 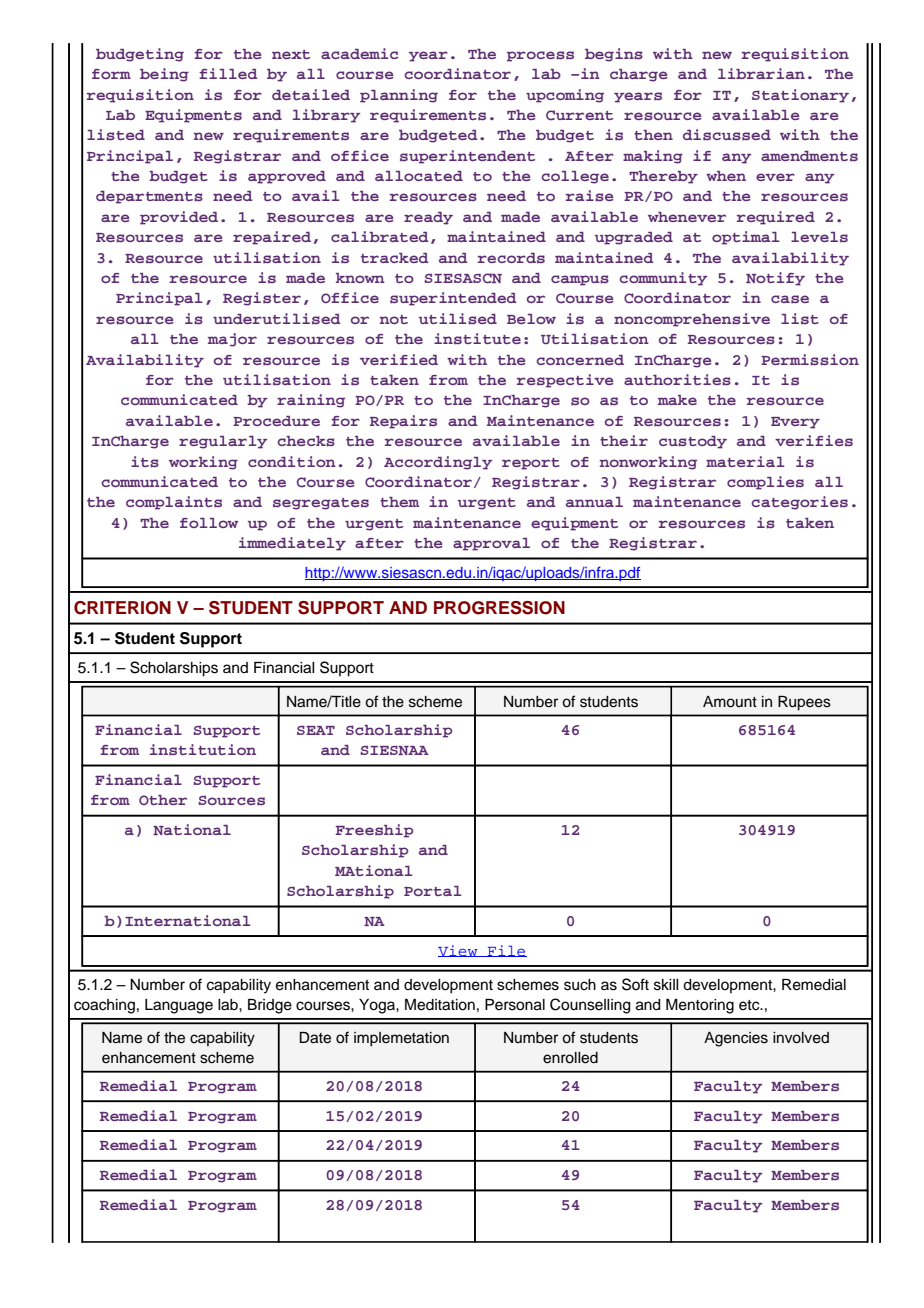 I want to click on planning, so click(x=399, y=96).
